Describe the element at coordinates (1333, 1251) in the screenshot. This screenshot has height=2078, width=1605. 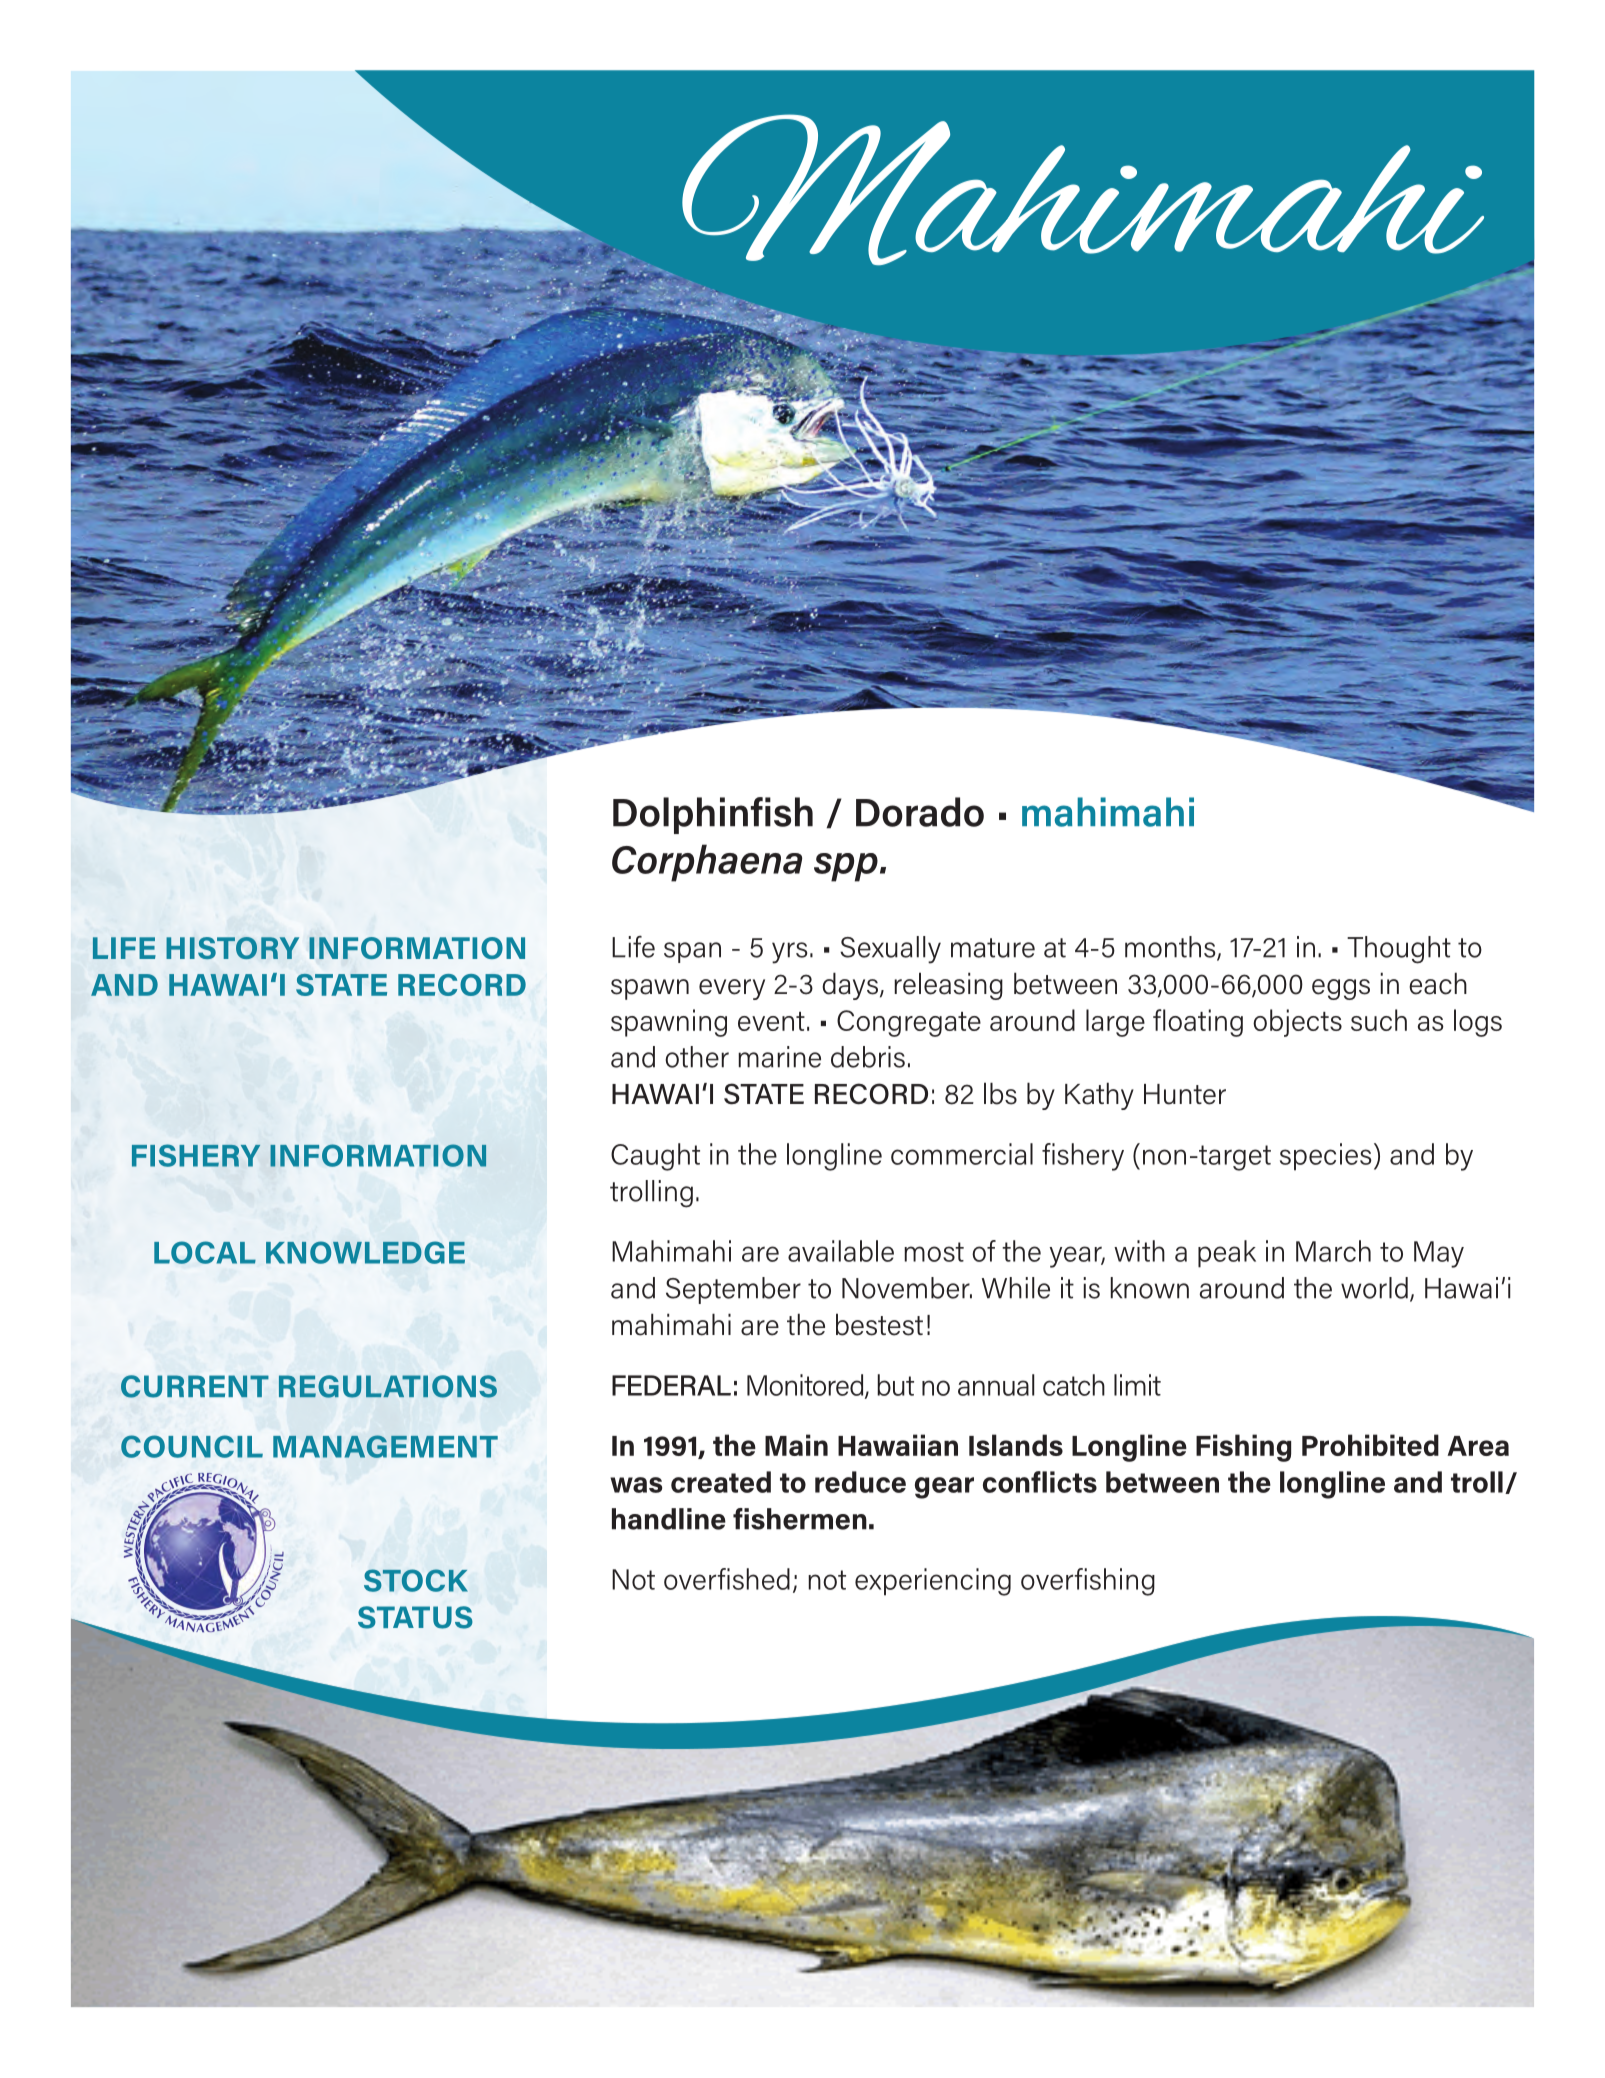
I see `March` at that location.
